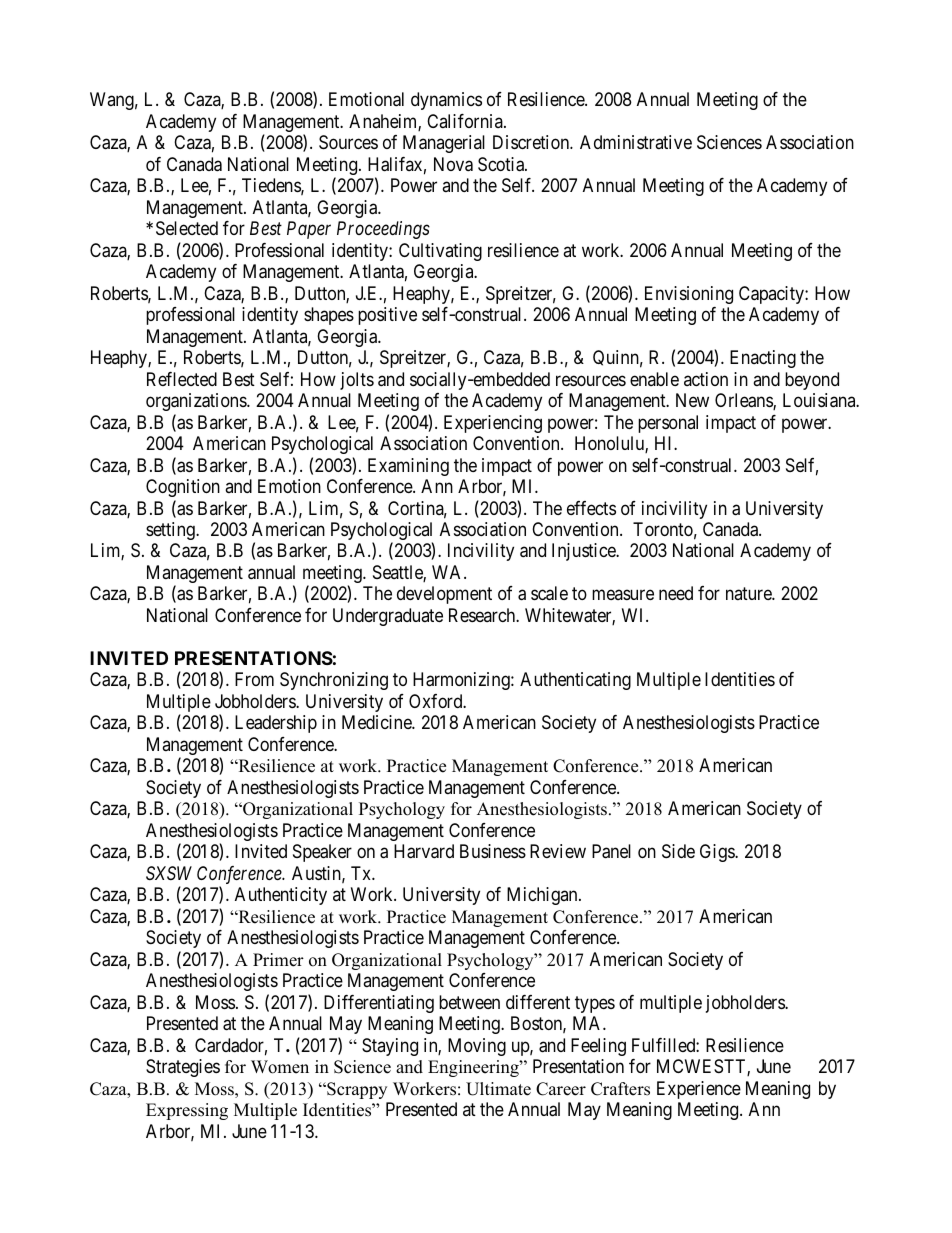 This page has height=1233, width=952. What do you see at coordinates (676, 593) in the page?
I see `need` at bounding box center [676, 593].
